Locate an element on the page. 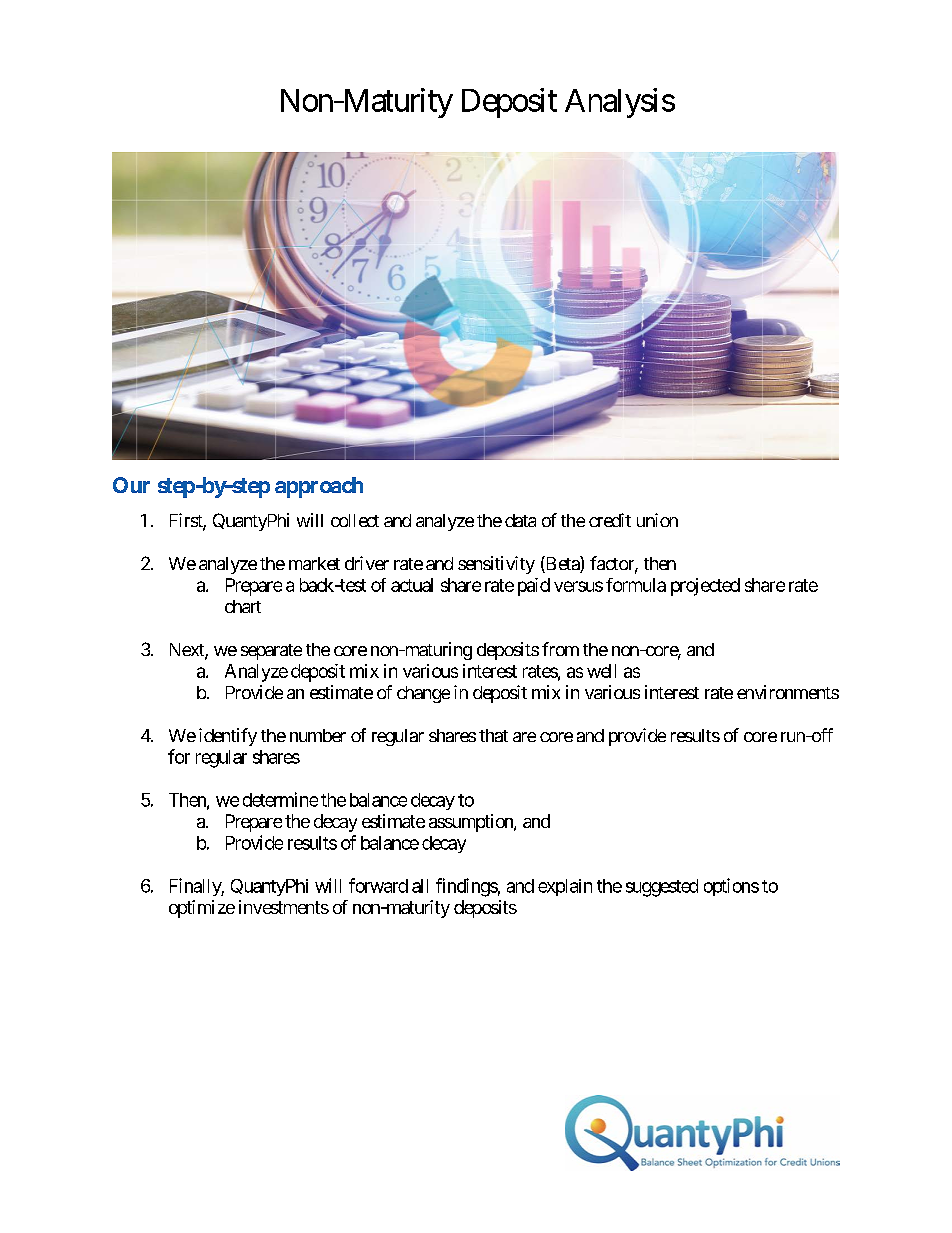 The image size is (952, 1233). from is located at coordinates (560, 649).
